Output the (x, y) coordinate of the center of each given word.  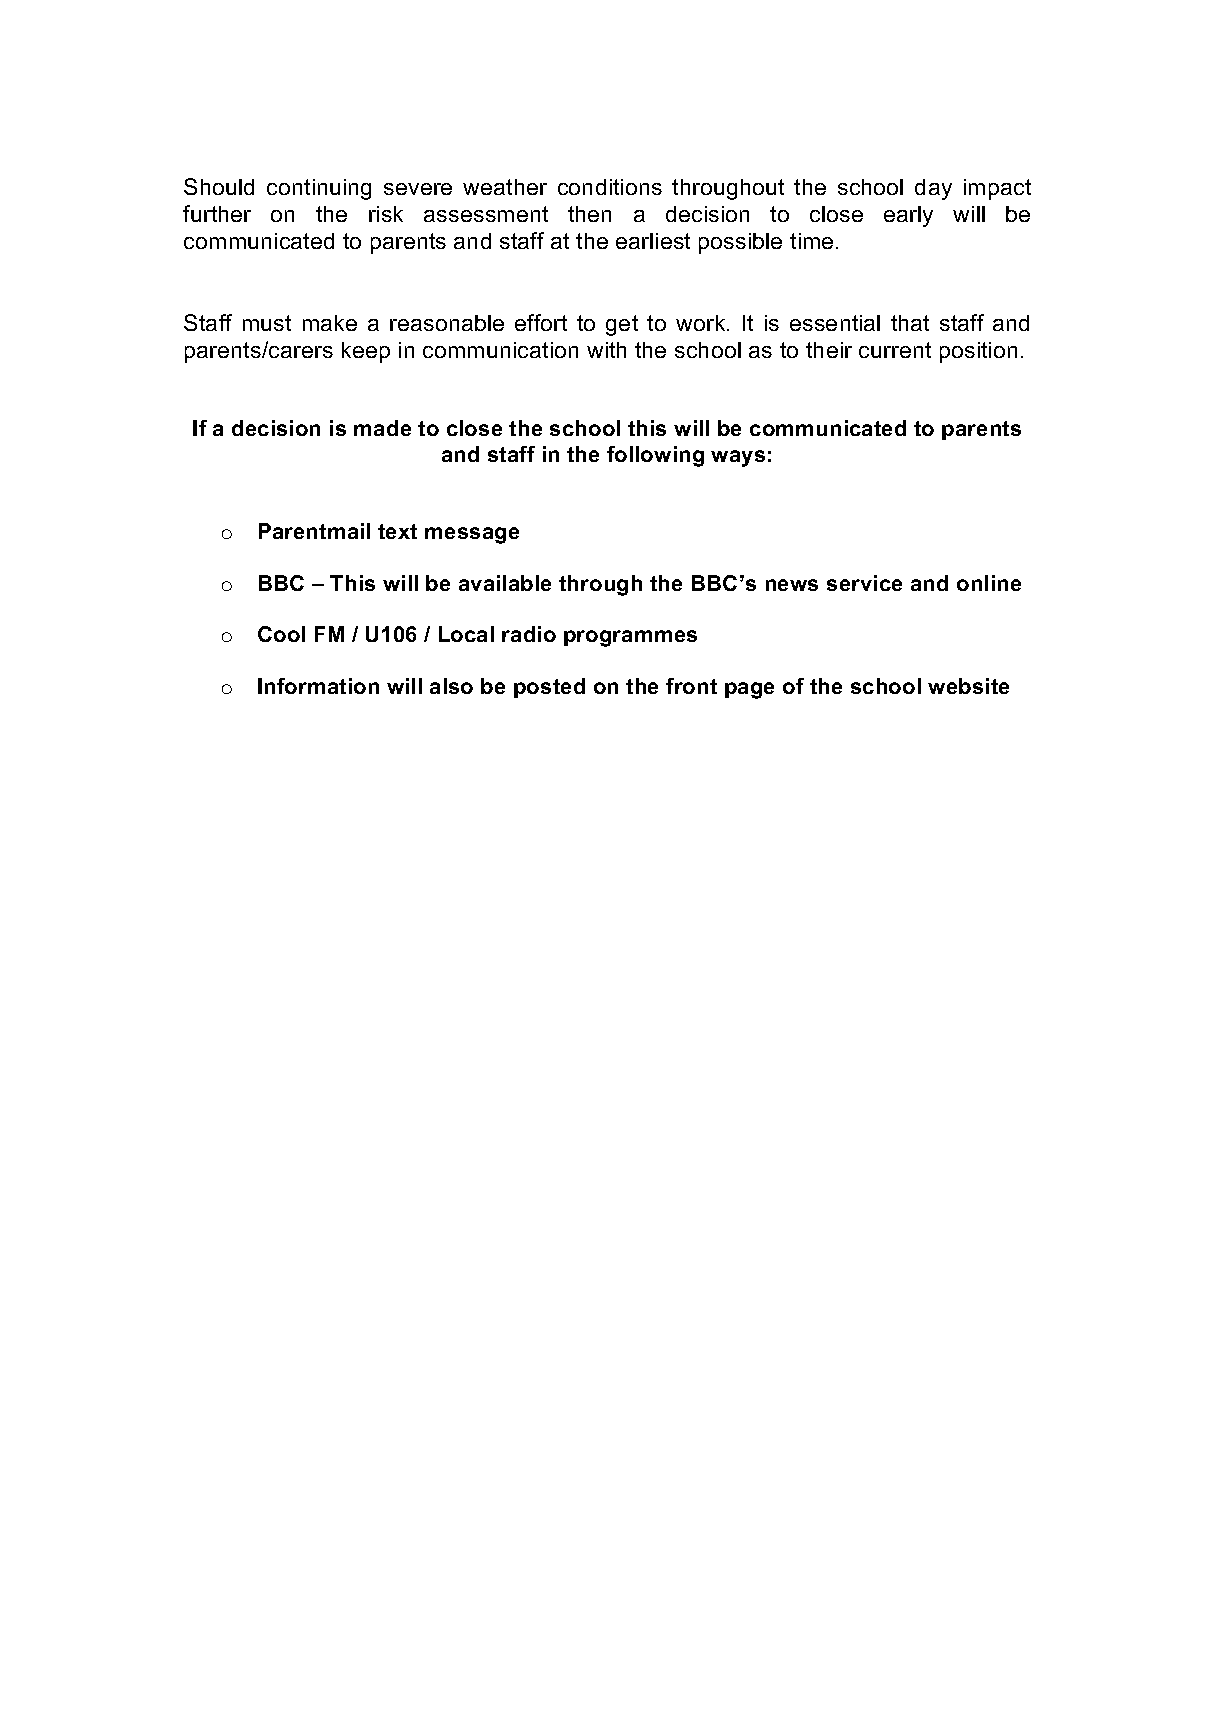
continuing (319, 189)
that (910, 323)
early (908, 216)
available (505, 583)
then (589, 214)
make (330, 323)
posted (549, 688)
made (382, 428)
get (622, 325)
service (864, 583)
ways (738, 458)
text (397, 531)
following (655, 456)
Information (318, 686)
